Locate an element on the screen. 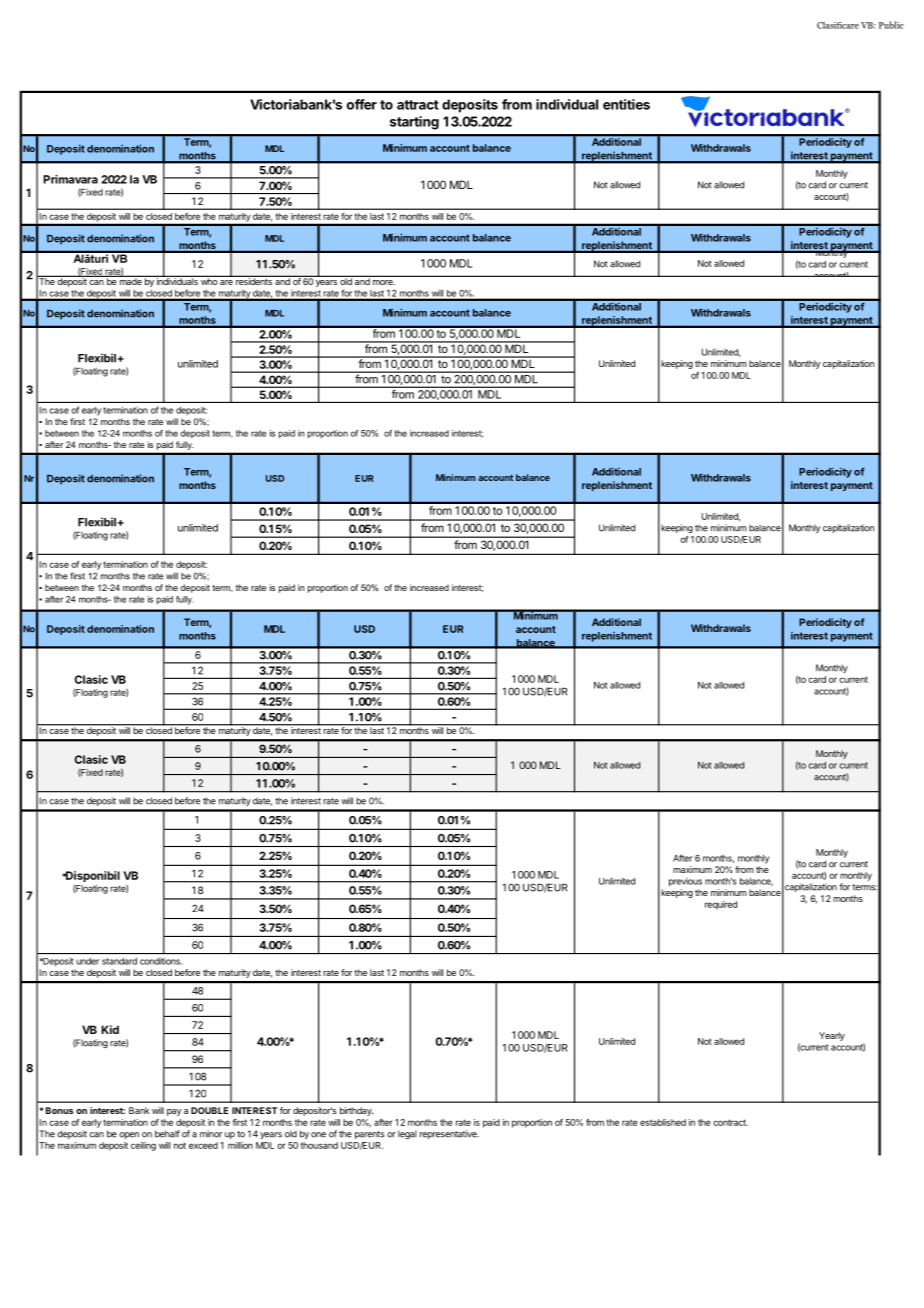 The width and height of the screenshot is (924, 1308). representative is located at coordinates (449, 1134).
